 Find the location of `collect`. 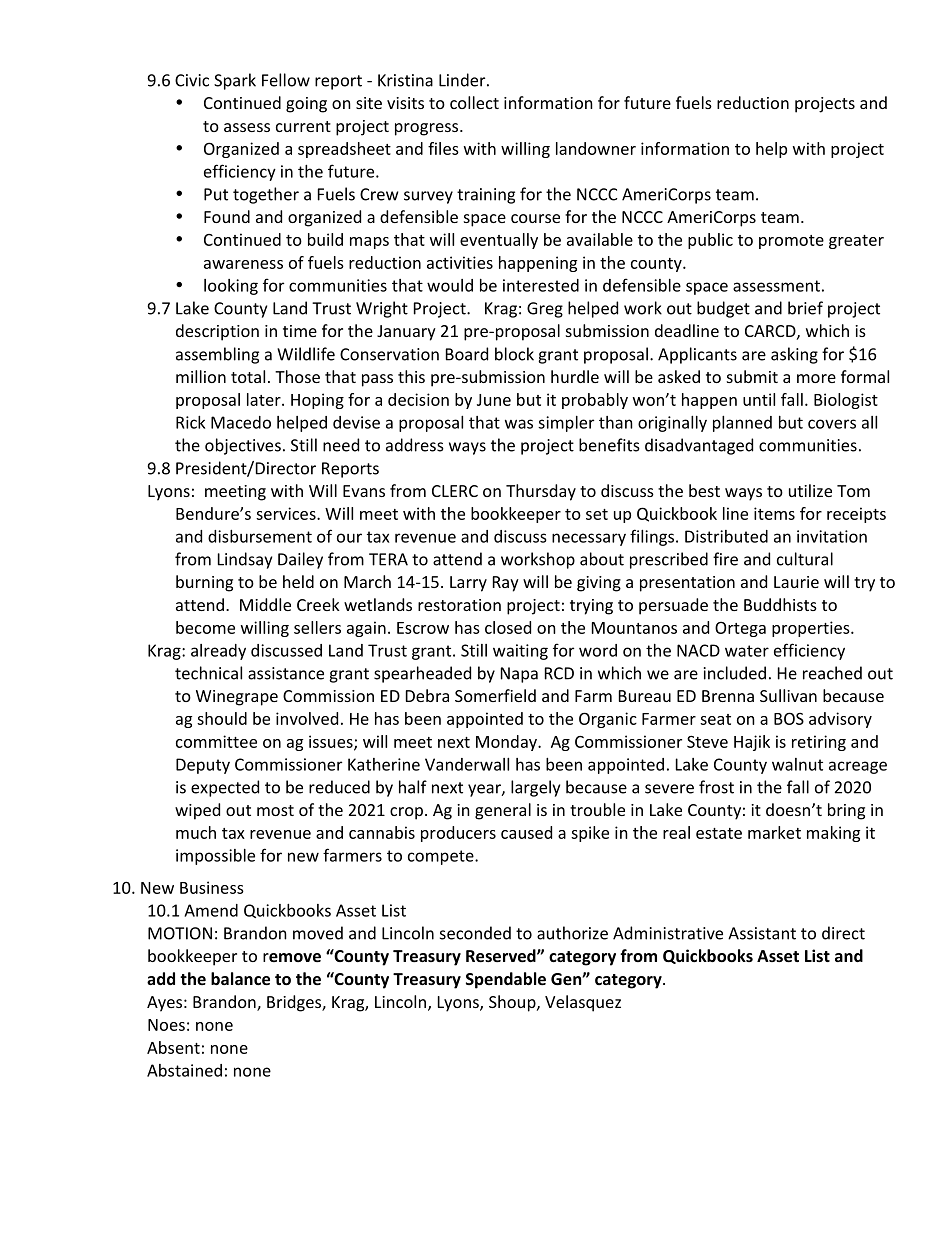

collect is located at coordinates (474, 102).
